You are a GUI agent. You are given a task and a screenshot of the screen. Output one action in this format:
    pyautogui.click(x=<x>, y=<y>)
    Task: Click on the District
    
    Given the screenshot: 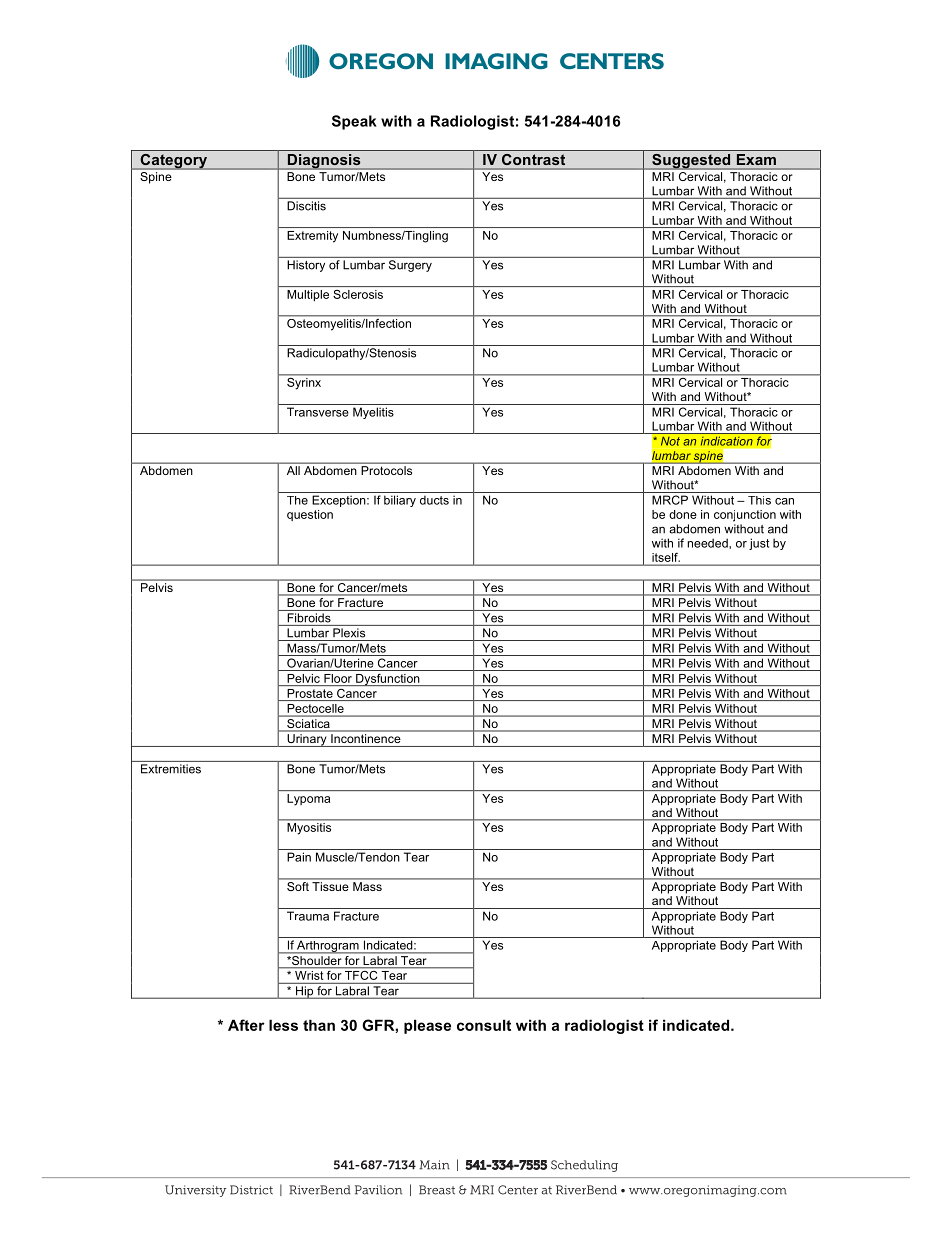 What is the action you would take?
    pyautogui.click(x=251, y=1190)
